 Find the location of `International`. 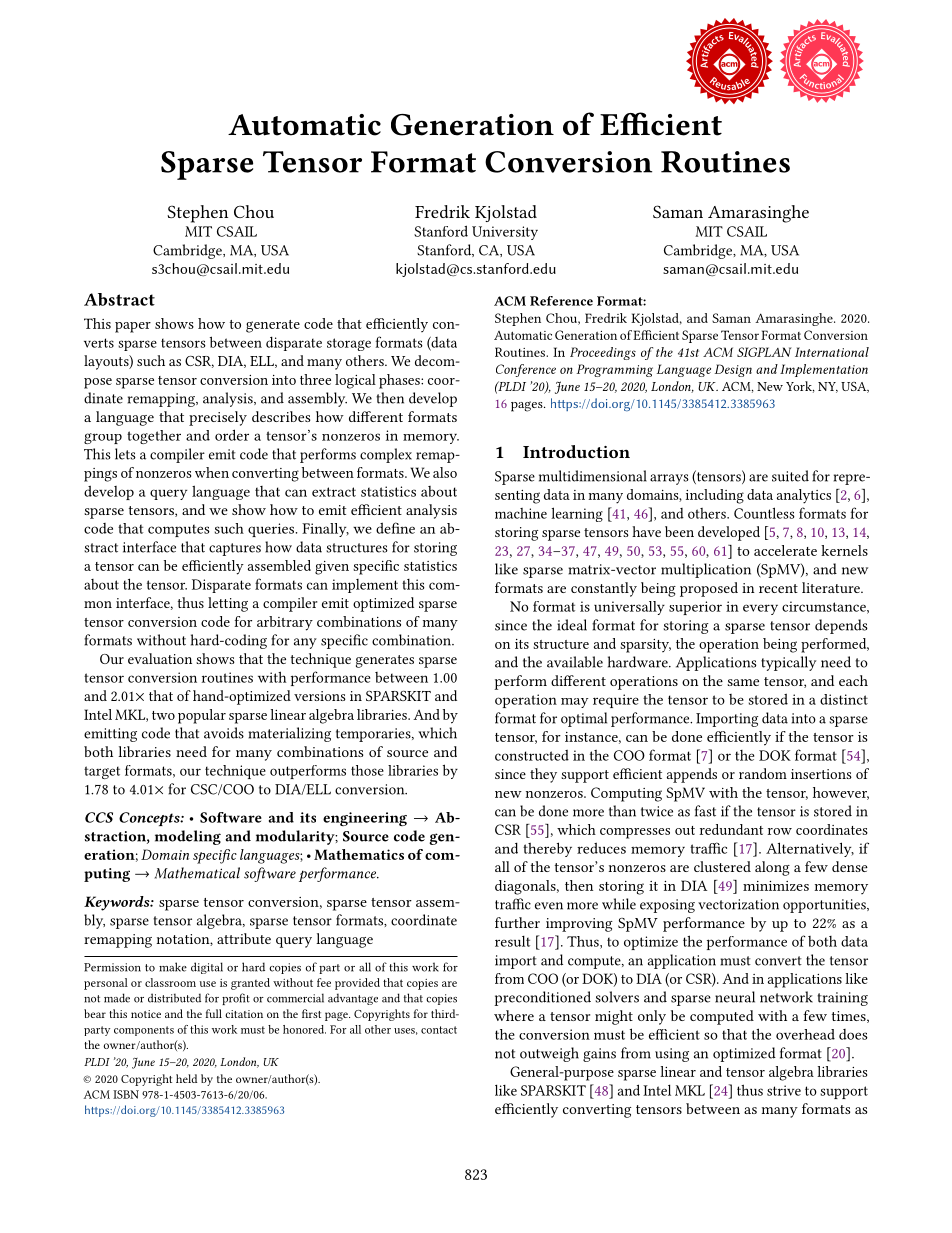

International is located at coordinates (832, 352).
